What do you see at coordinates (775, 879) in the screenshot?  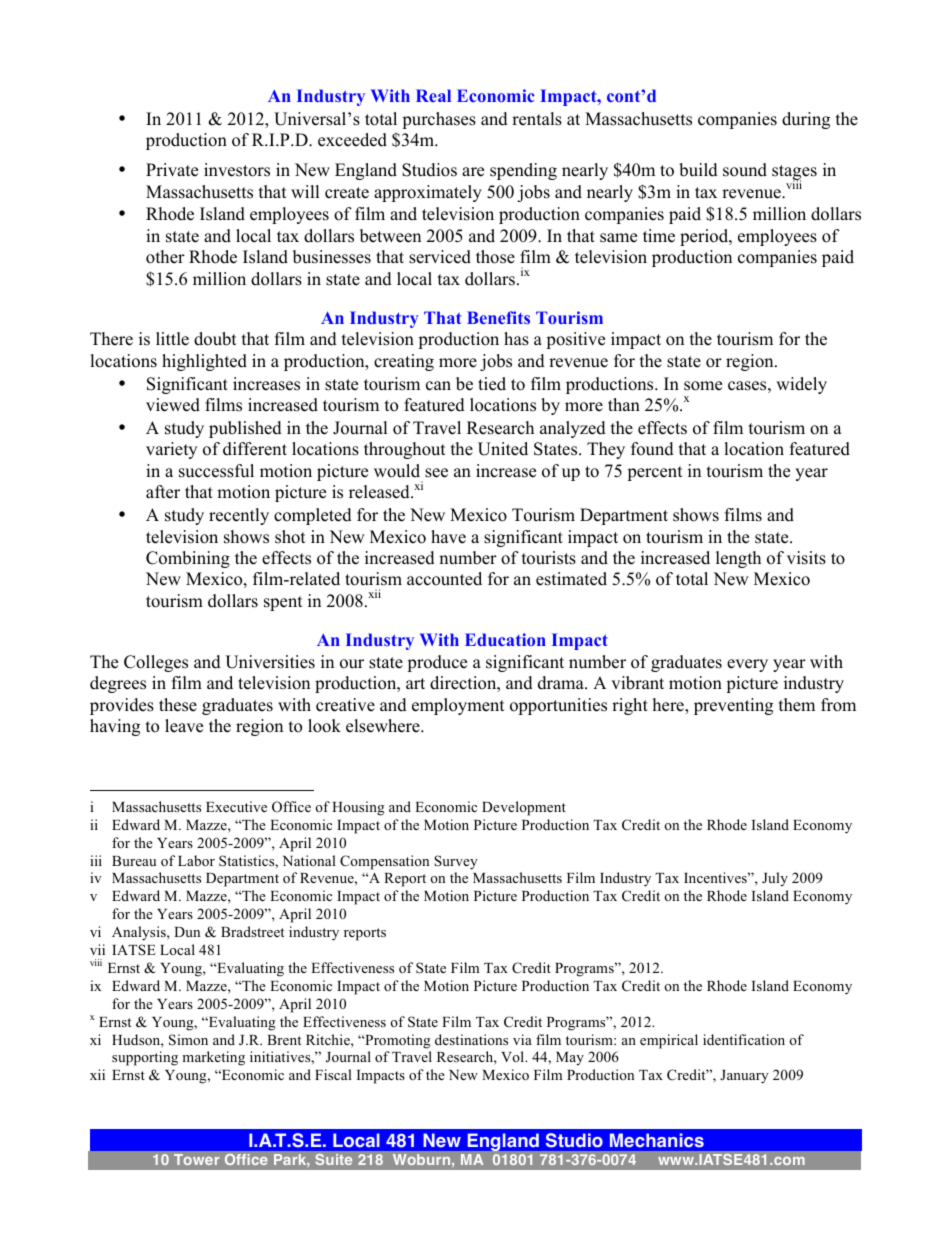 I see `July` at bounding box center [775, 879].
